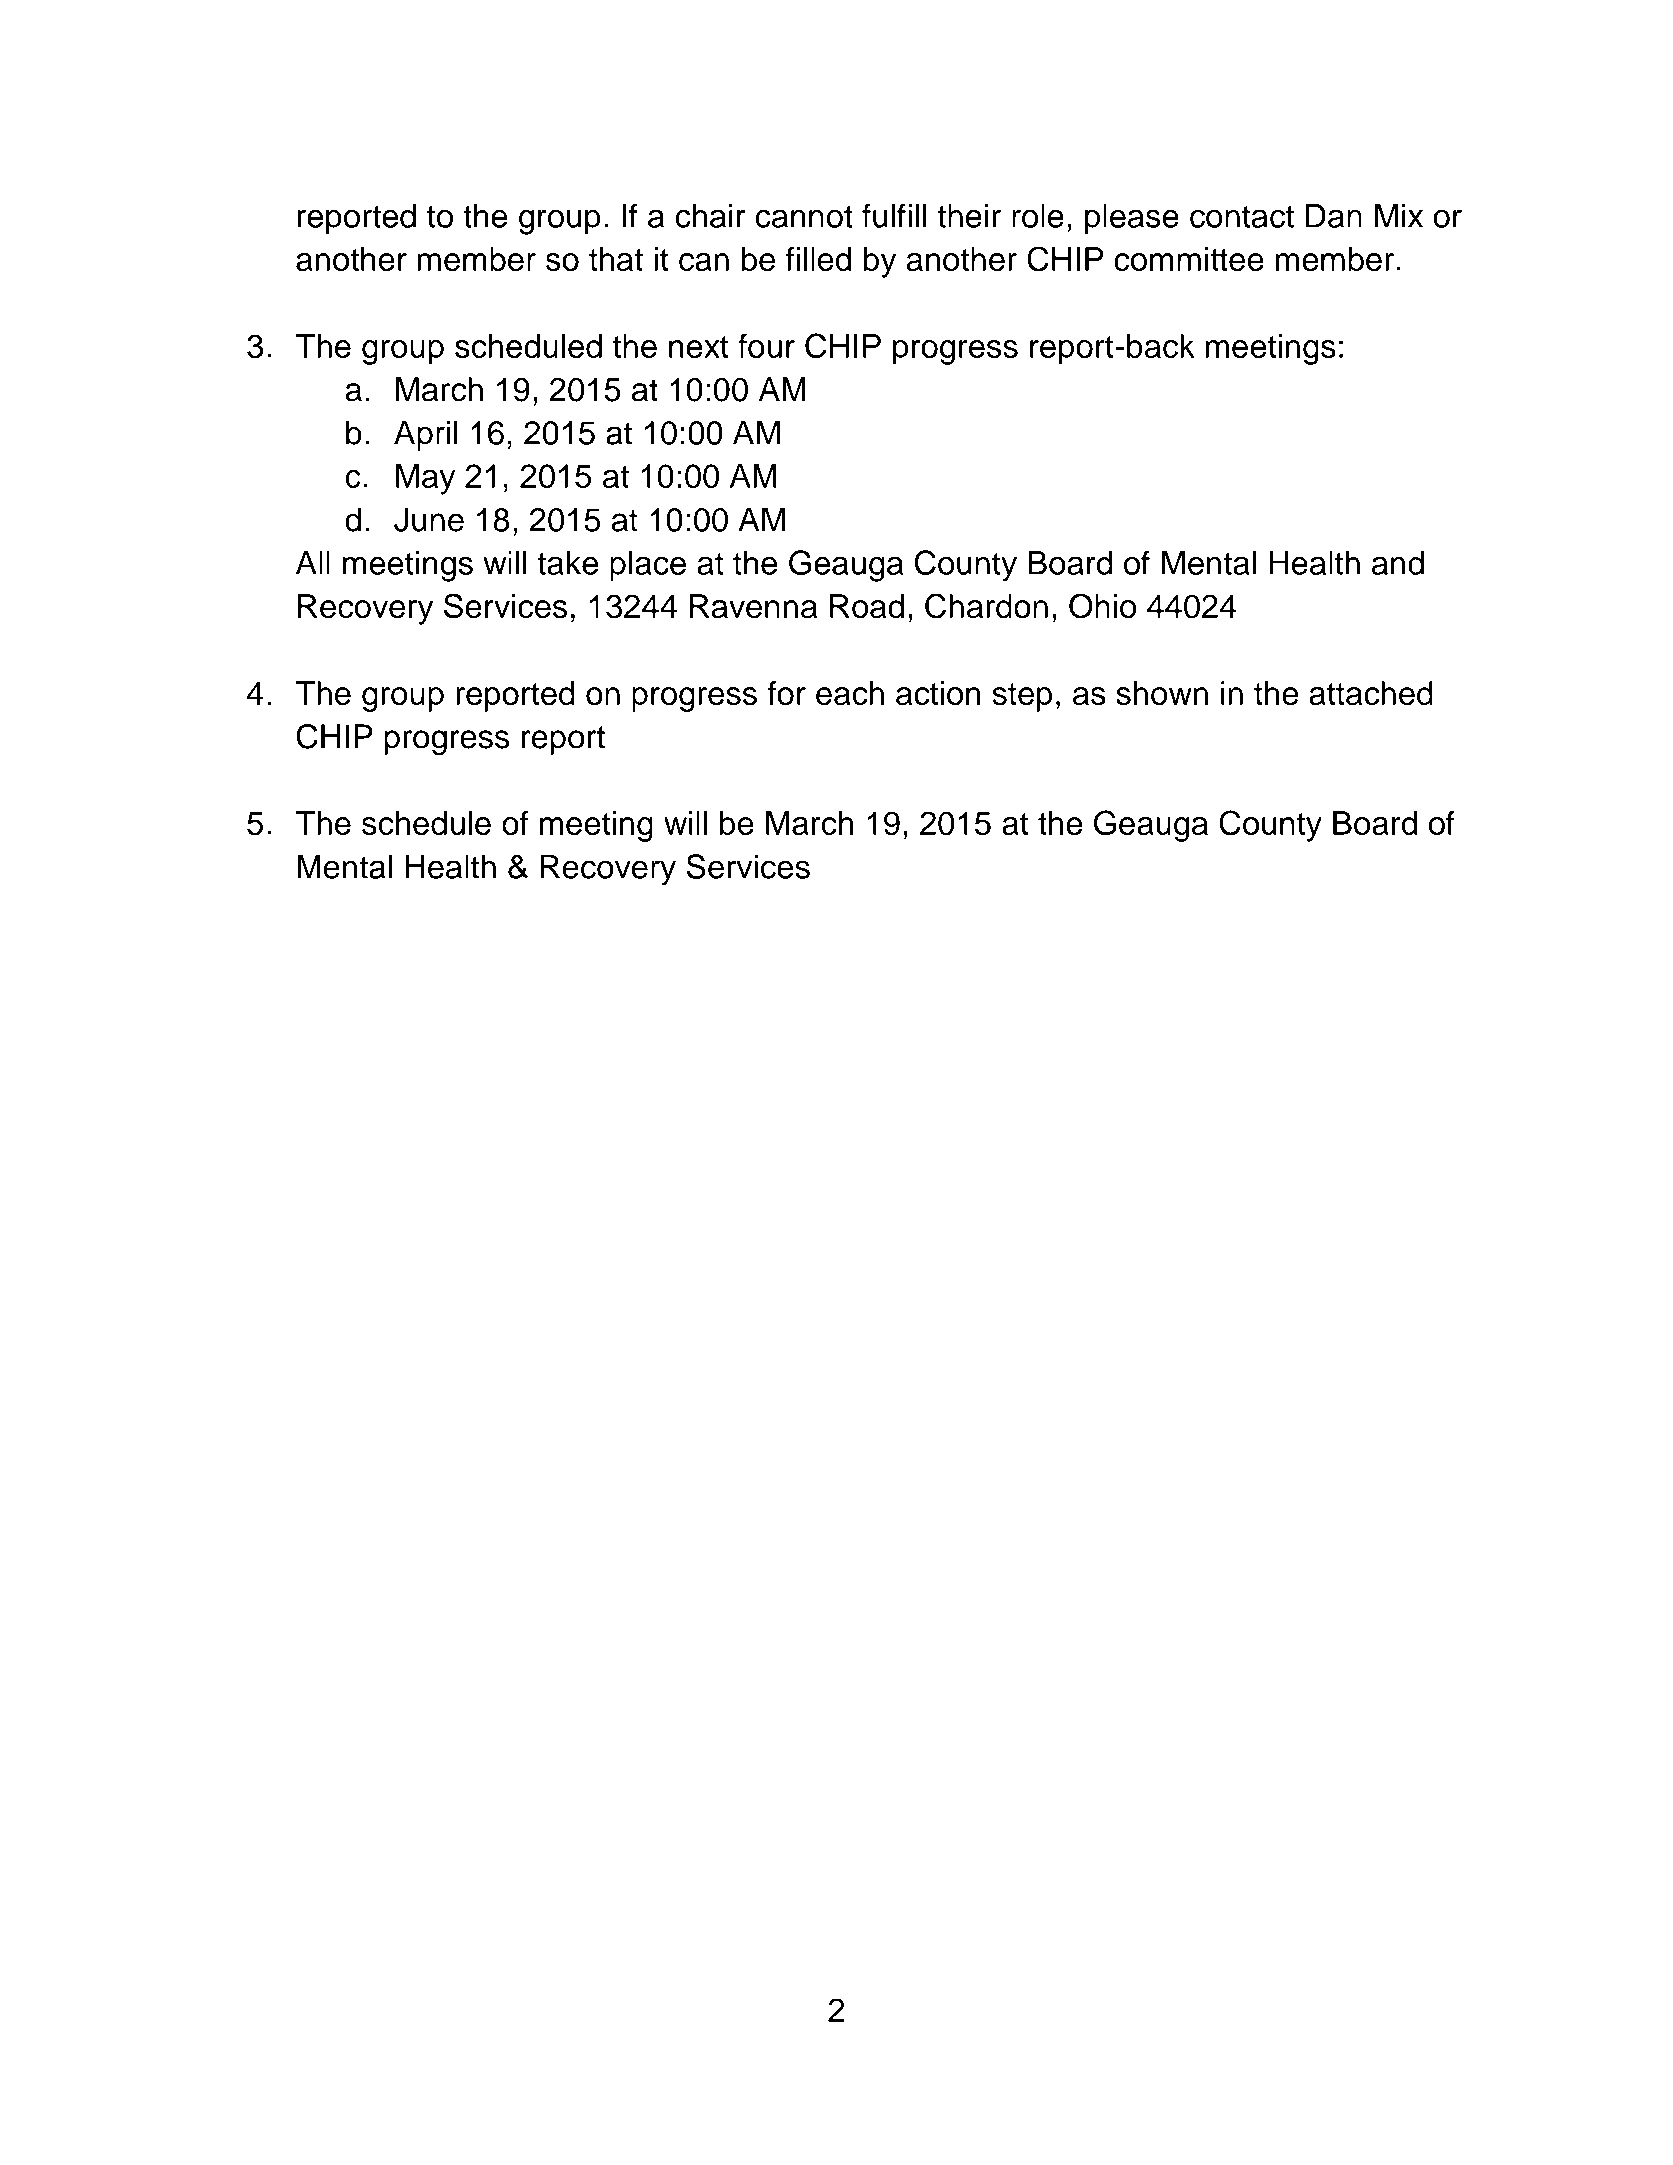 This screenshot has height=2165, width=1673. I want to click on contact, so click(1242, 216).
